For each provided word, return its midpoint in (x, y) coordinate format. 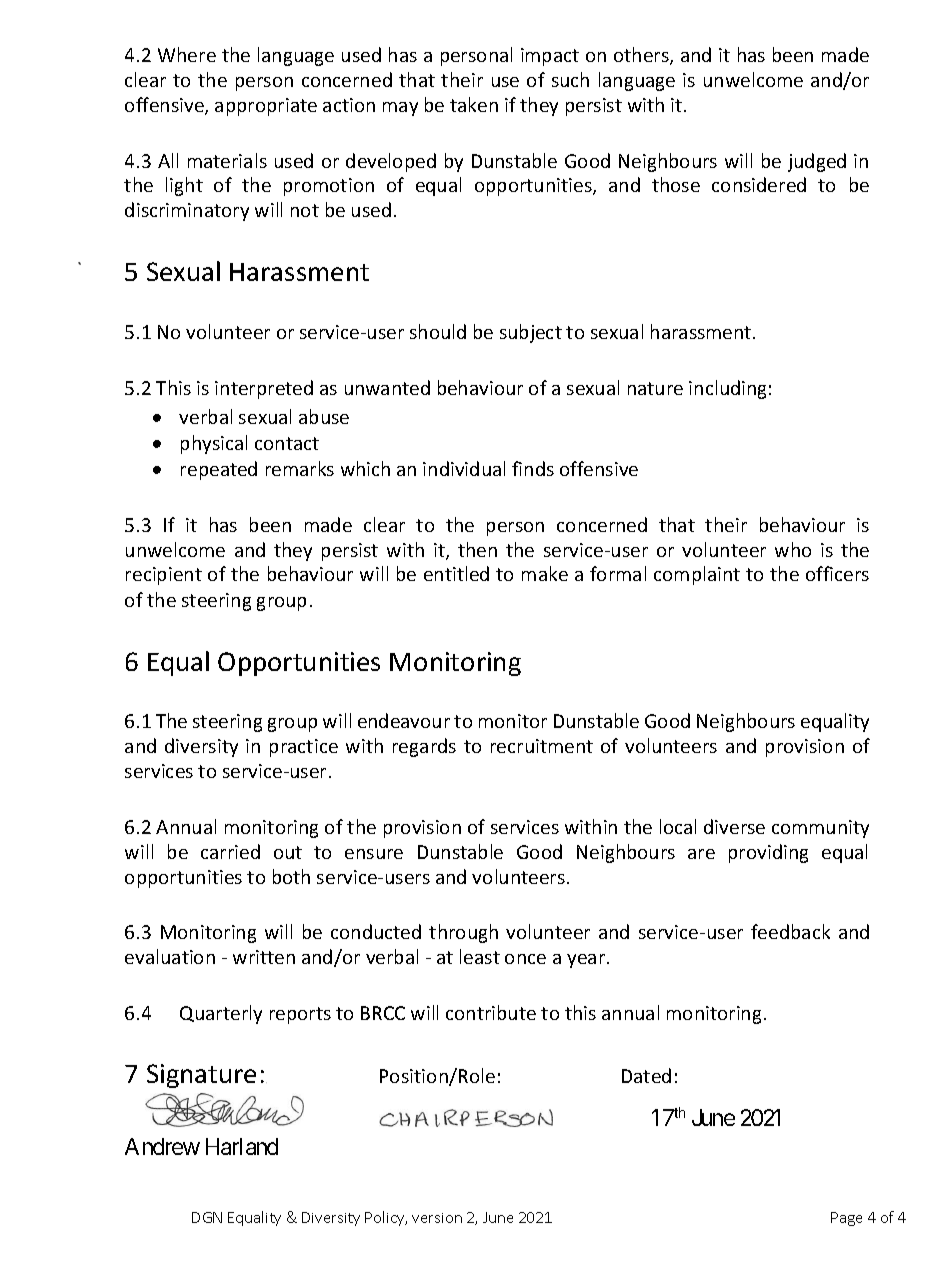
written (264, 957)
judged (817, 162)
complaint (697, 575)
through (463, 933)
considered (759, 184)
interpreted (264, 389)
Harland (242, 1146)
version (437, 1218)
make (545, 573)
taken (474, 104)
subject (531, 333)
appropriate (266, 107)
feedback (790, 931)
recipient (164, 576)
